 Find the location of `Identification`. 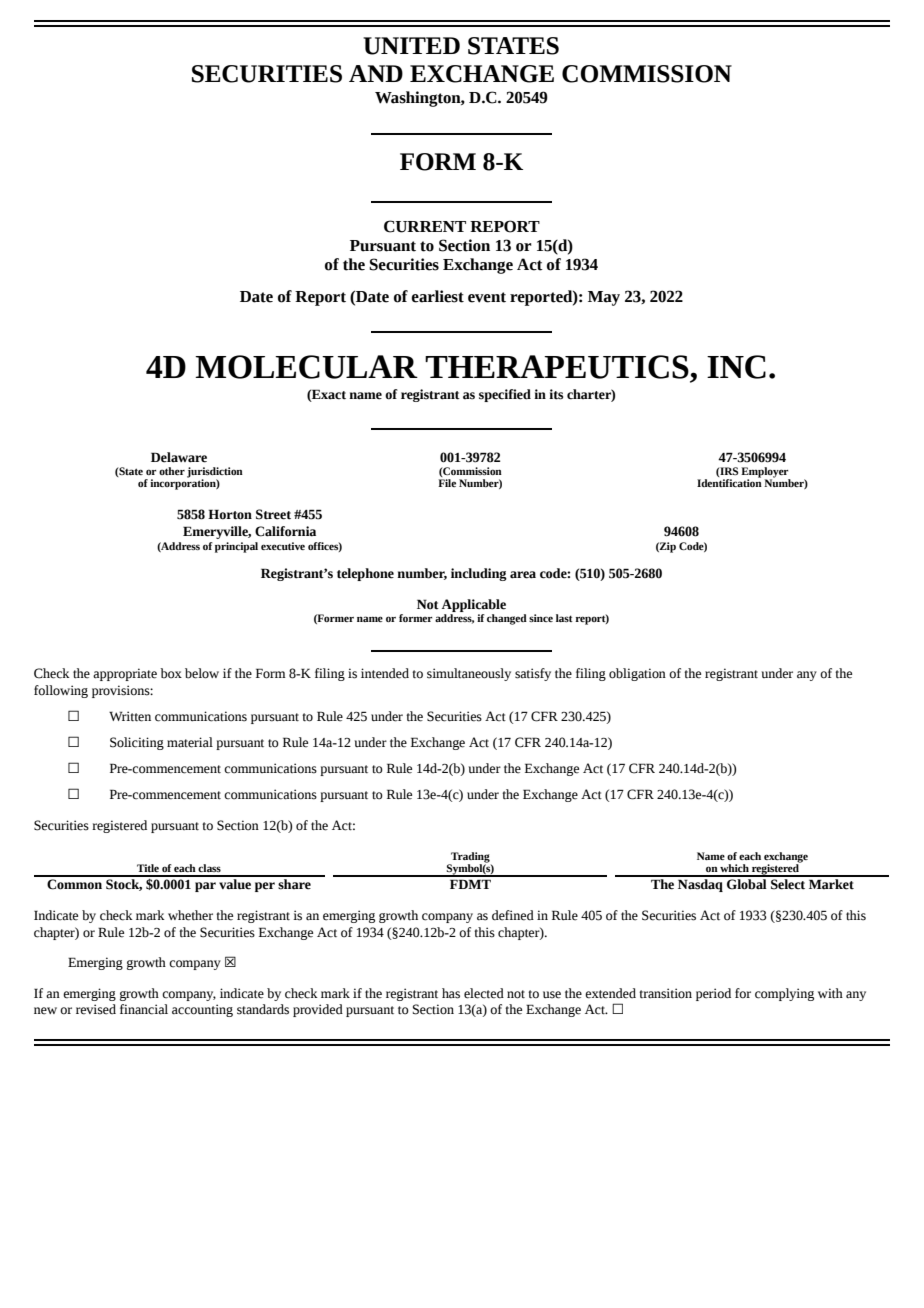

Identification is located at coordinates (729, 482).
